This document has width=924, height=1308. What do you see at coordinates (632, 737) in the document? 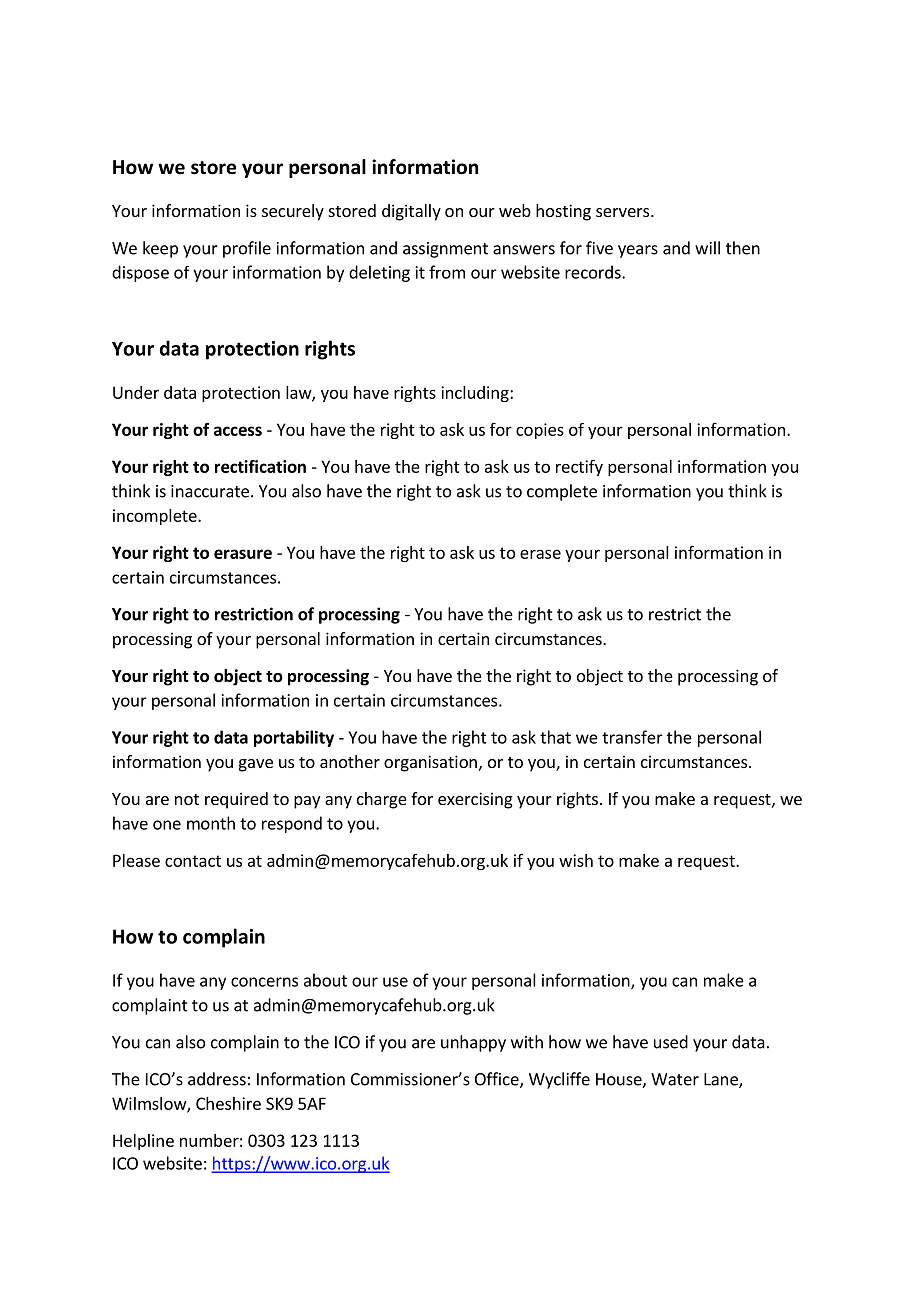
I see `transfer` at bounding box center [632, 737].
